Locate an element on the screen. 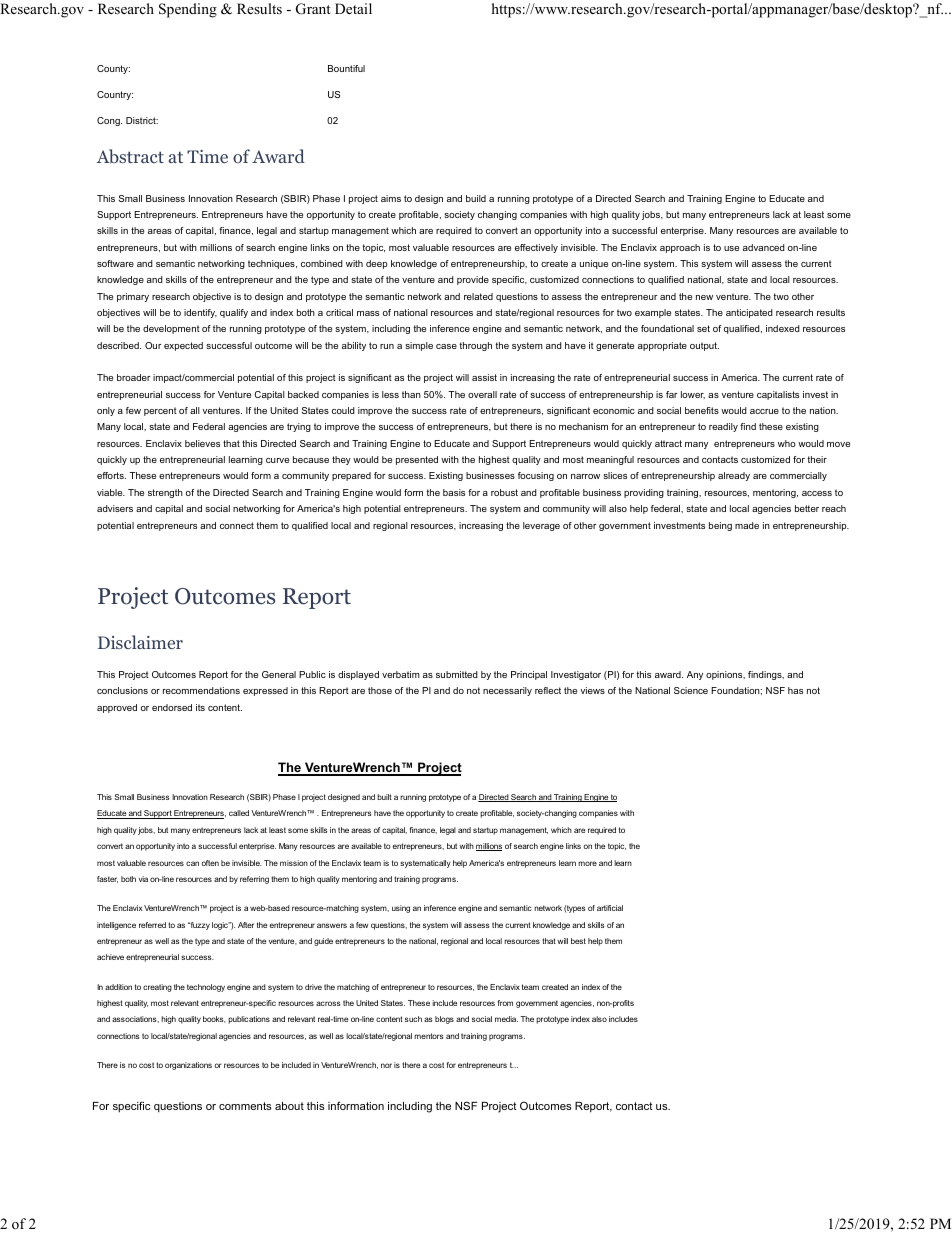 This screenshot has width=952, height=1233. strength is located at coordinates (165, 493).
